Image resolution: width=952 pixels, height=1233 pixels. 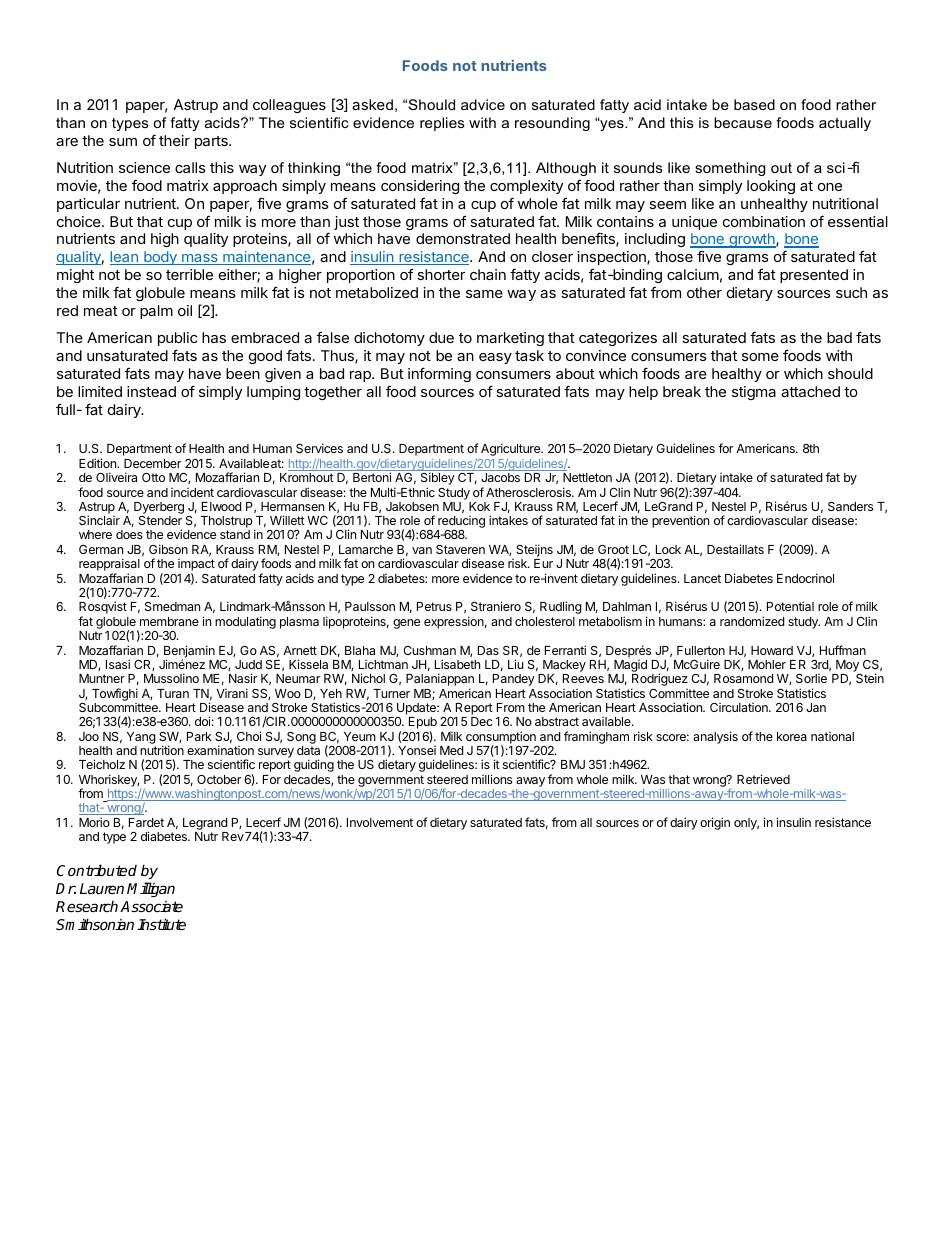 What do you see at coordinates (151, 906) in the screenshot?
I see `Associate` at bounding box center [151, 906].
